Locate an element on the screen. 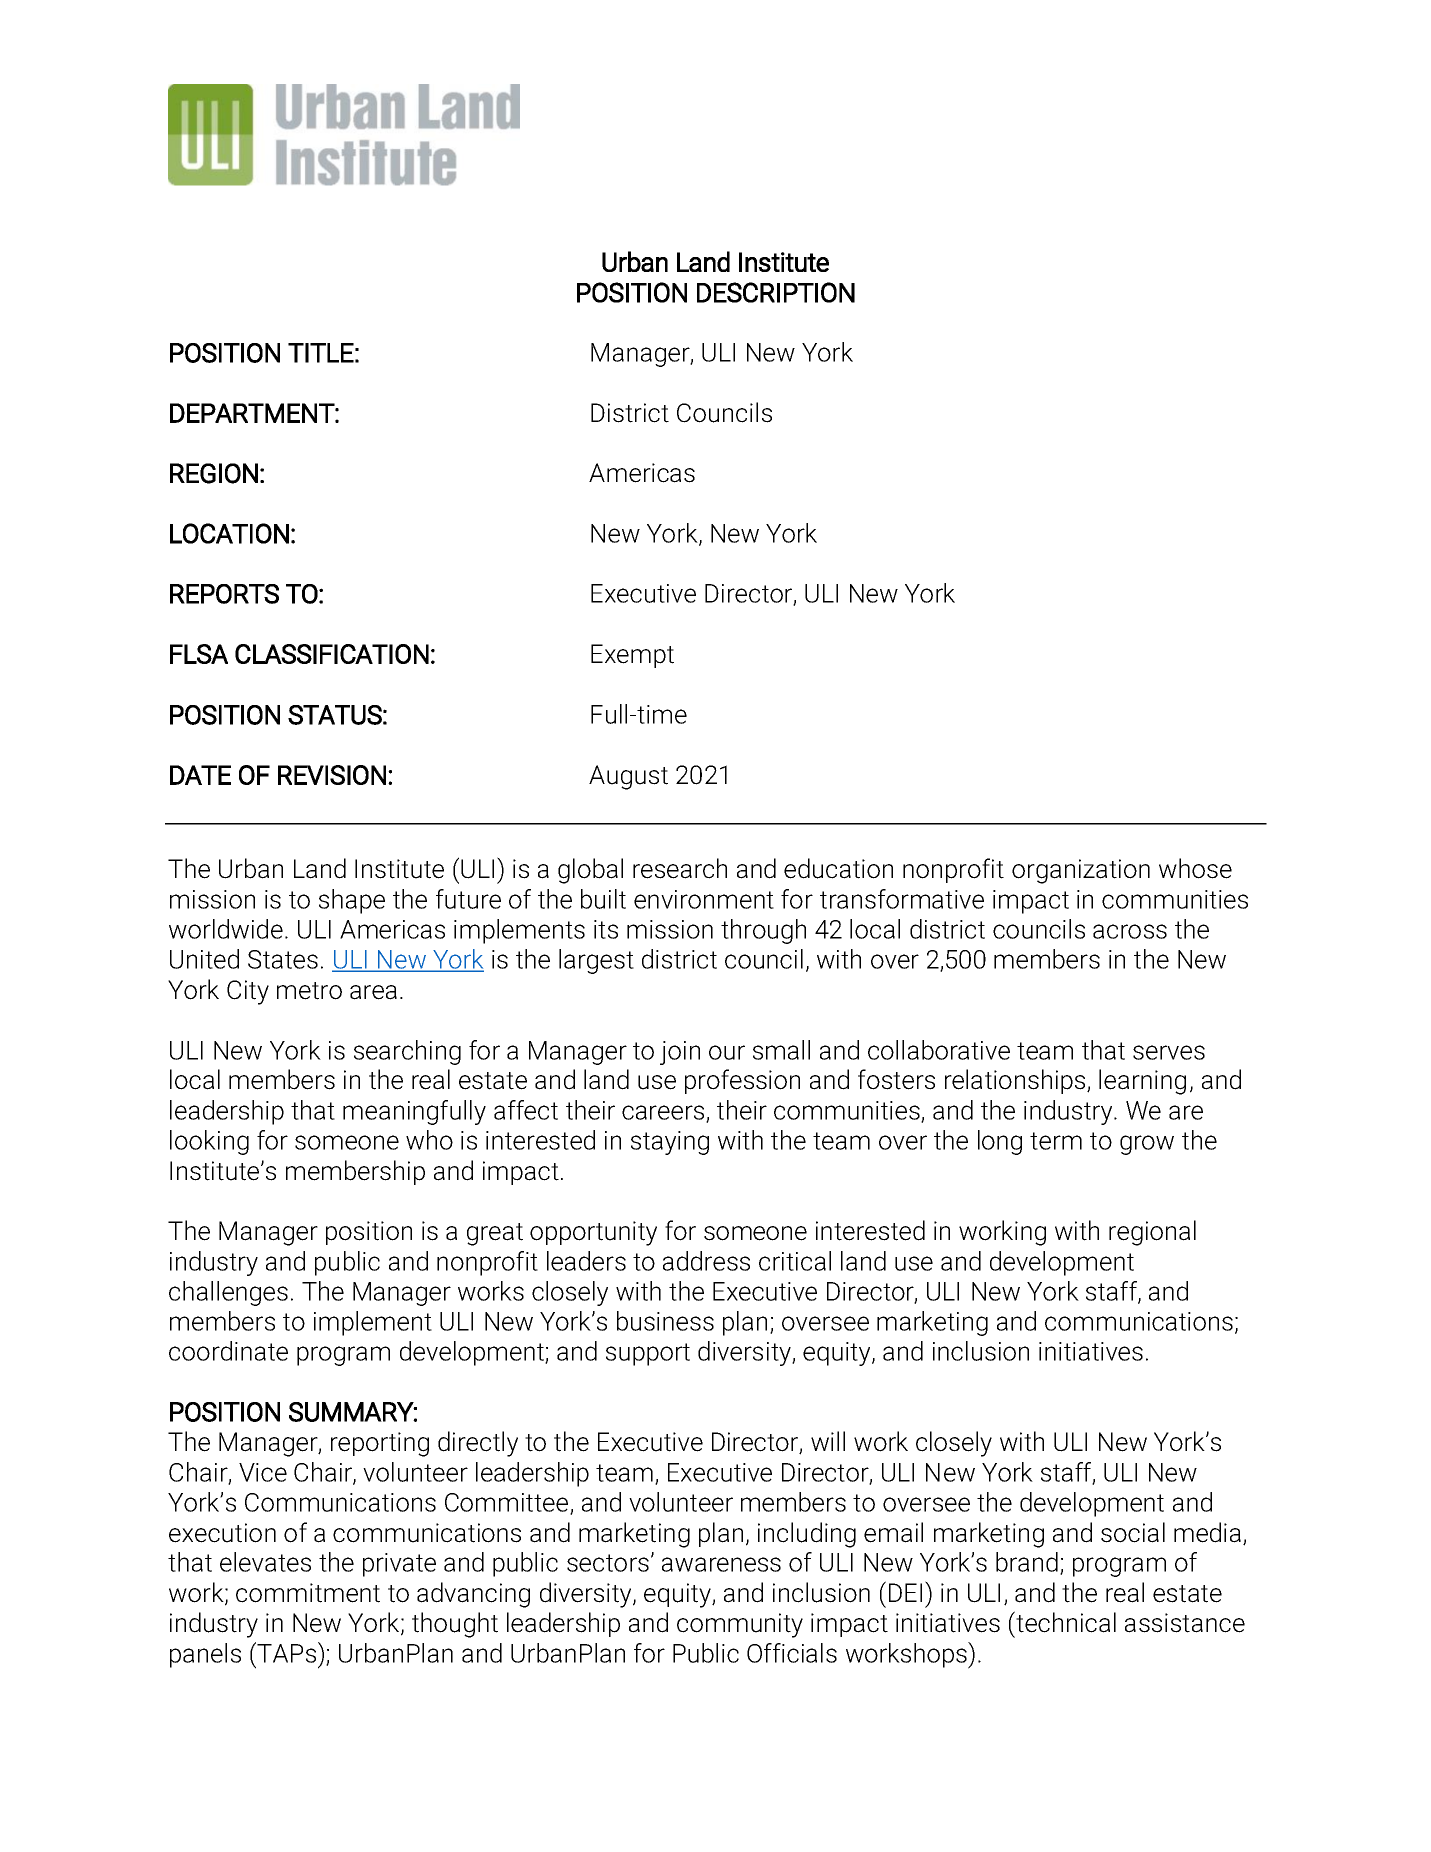 The width and height of the screenshot is (1431, 1852). term is located at coordinates (1056, 1141).
